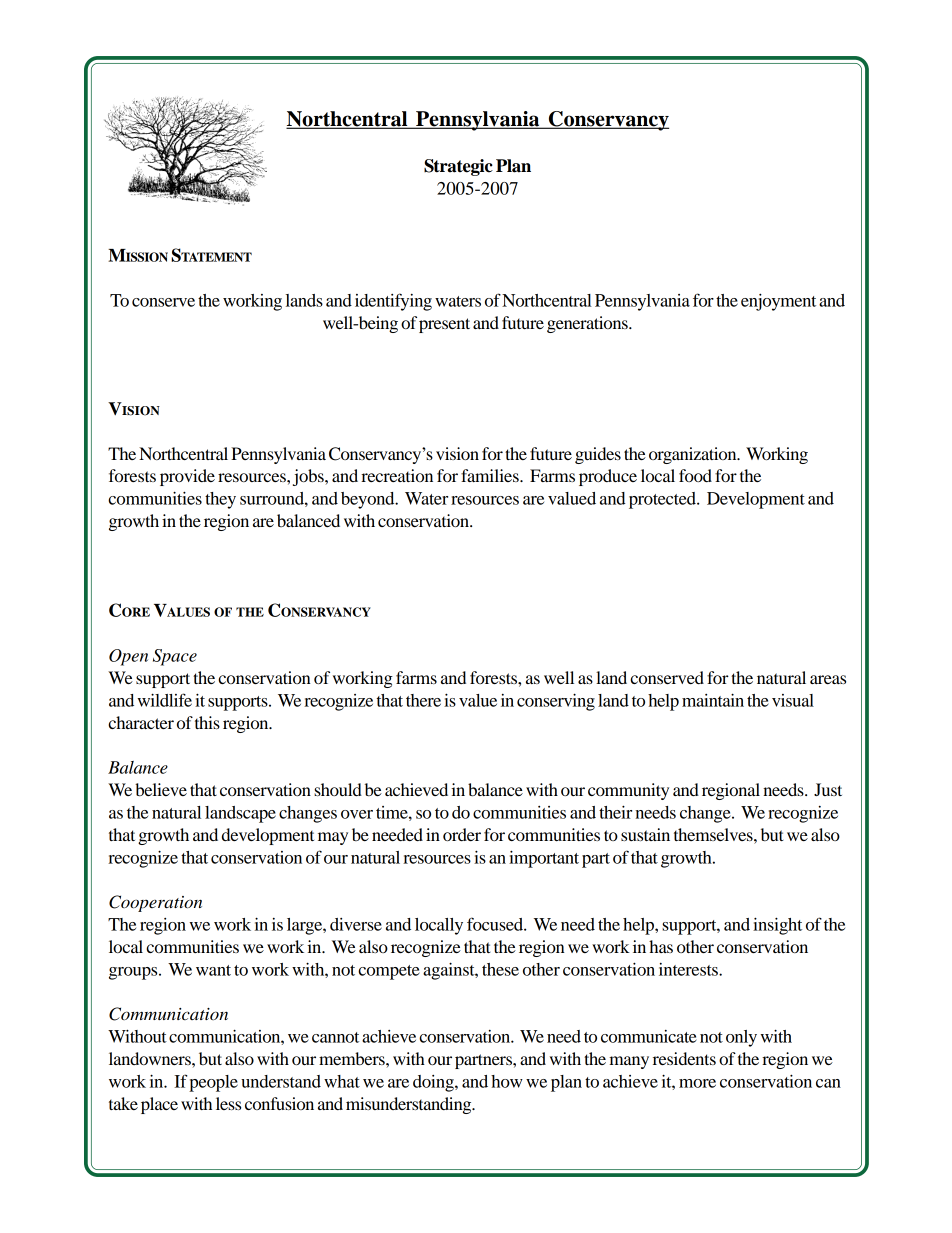  I want to click on Strategic, so click(458, 167).
